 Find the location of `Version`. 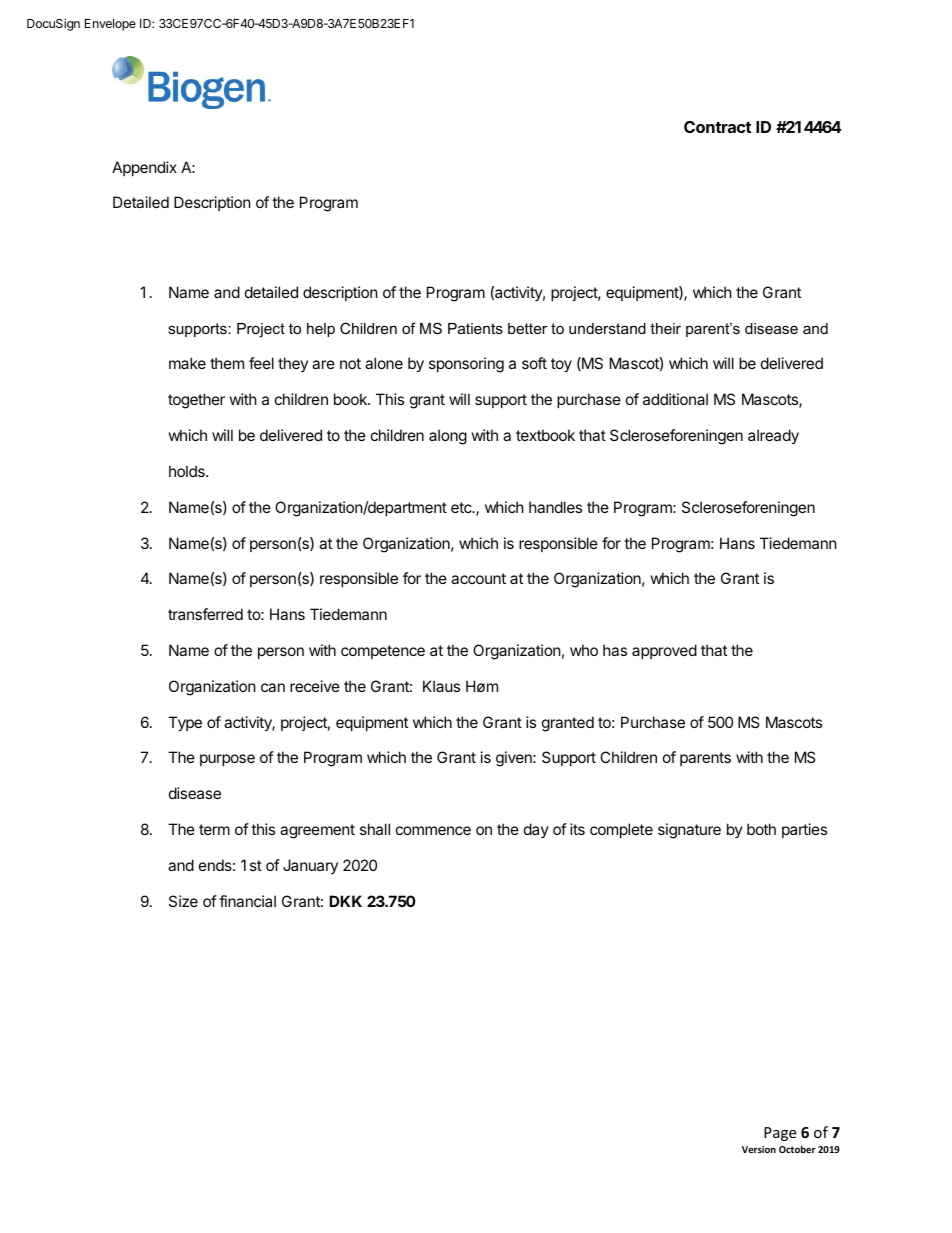

Version is located at coordinates (759, 1149).
